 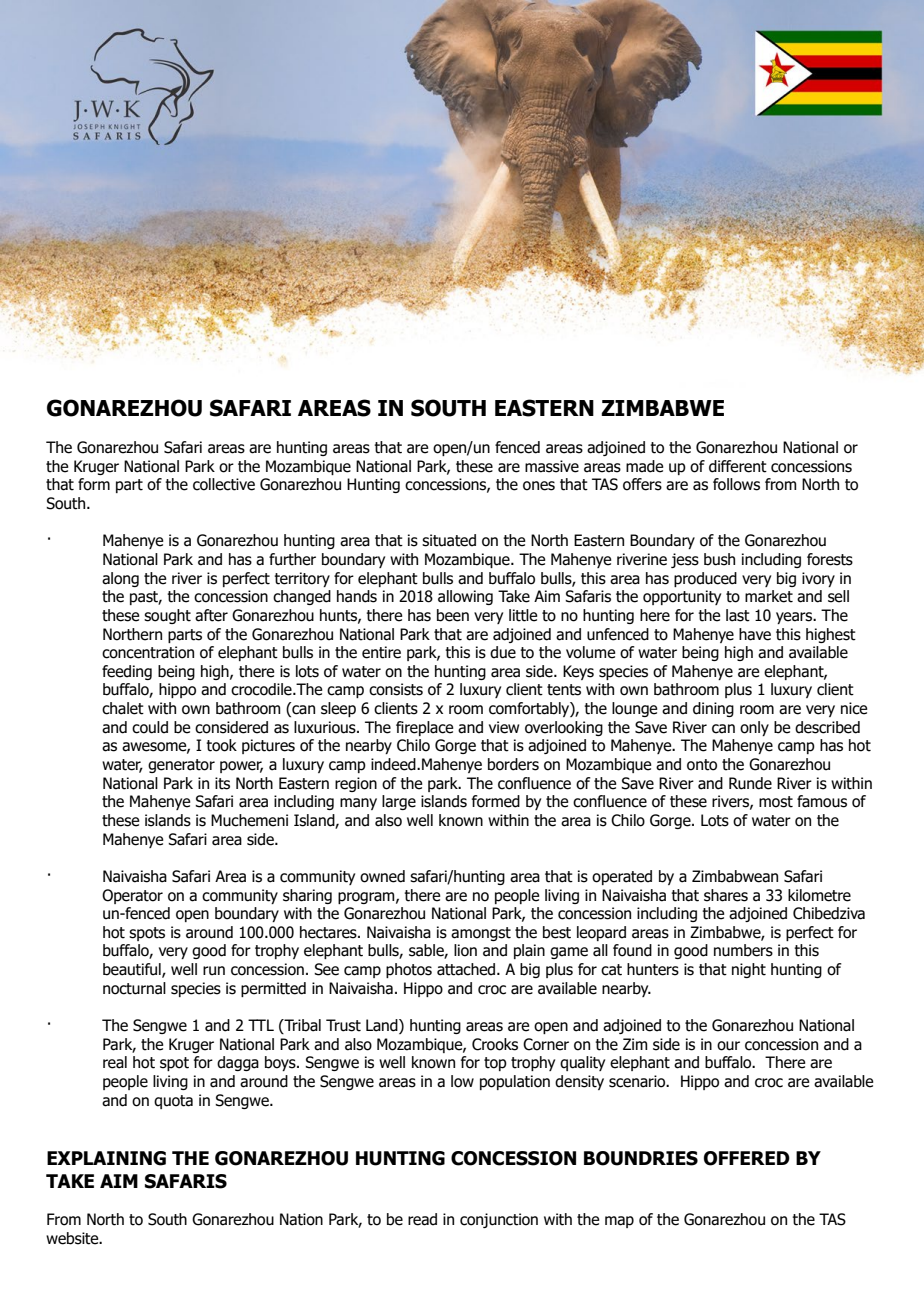 What do you see at coordinates (499, 1220) in the image?
I see `conjunction` at bounding box center [499, 1220].
